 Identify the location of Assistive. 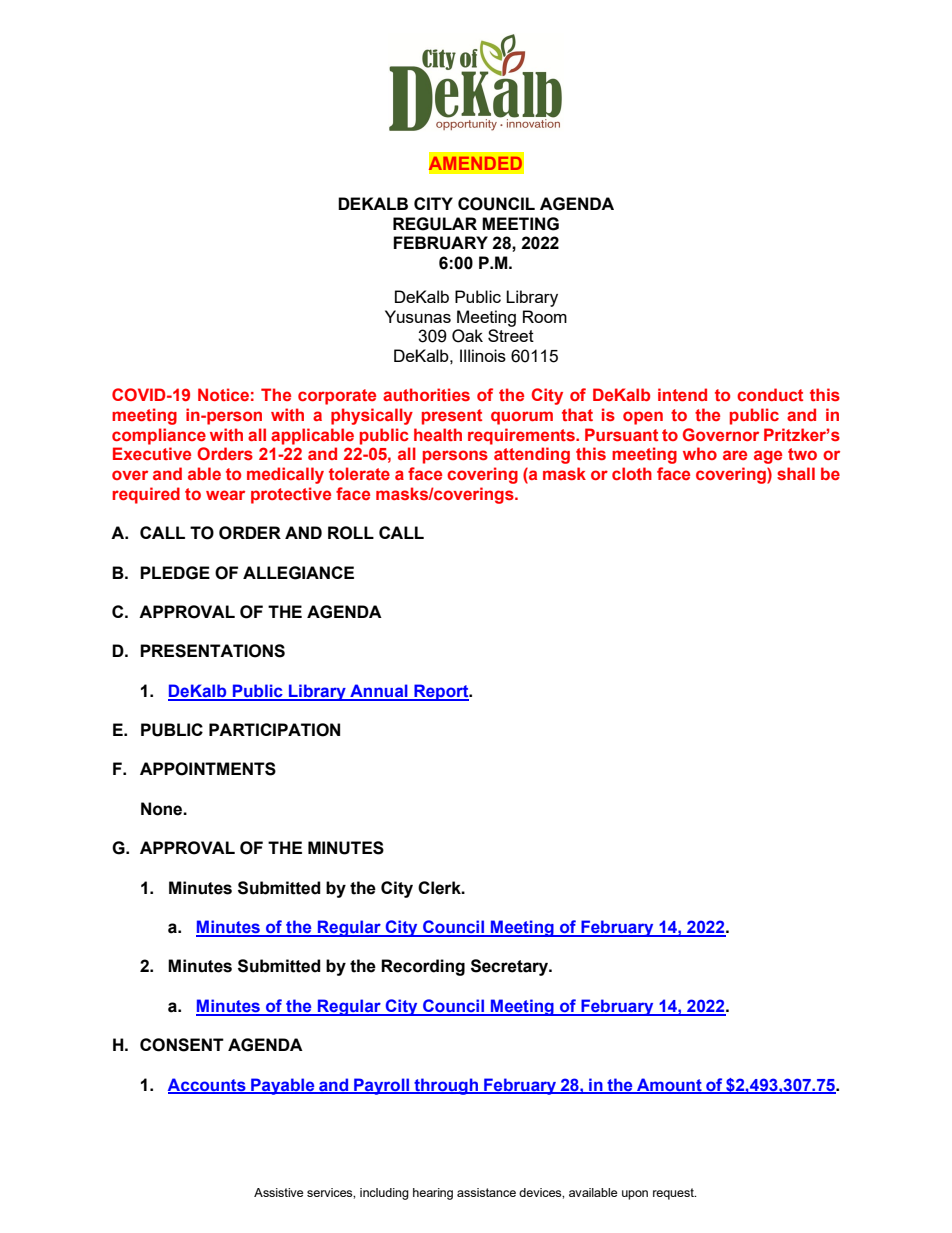
(278, 1192).
